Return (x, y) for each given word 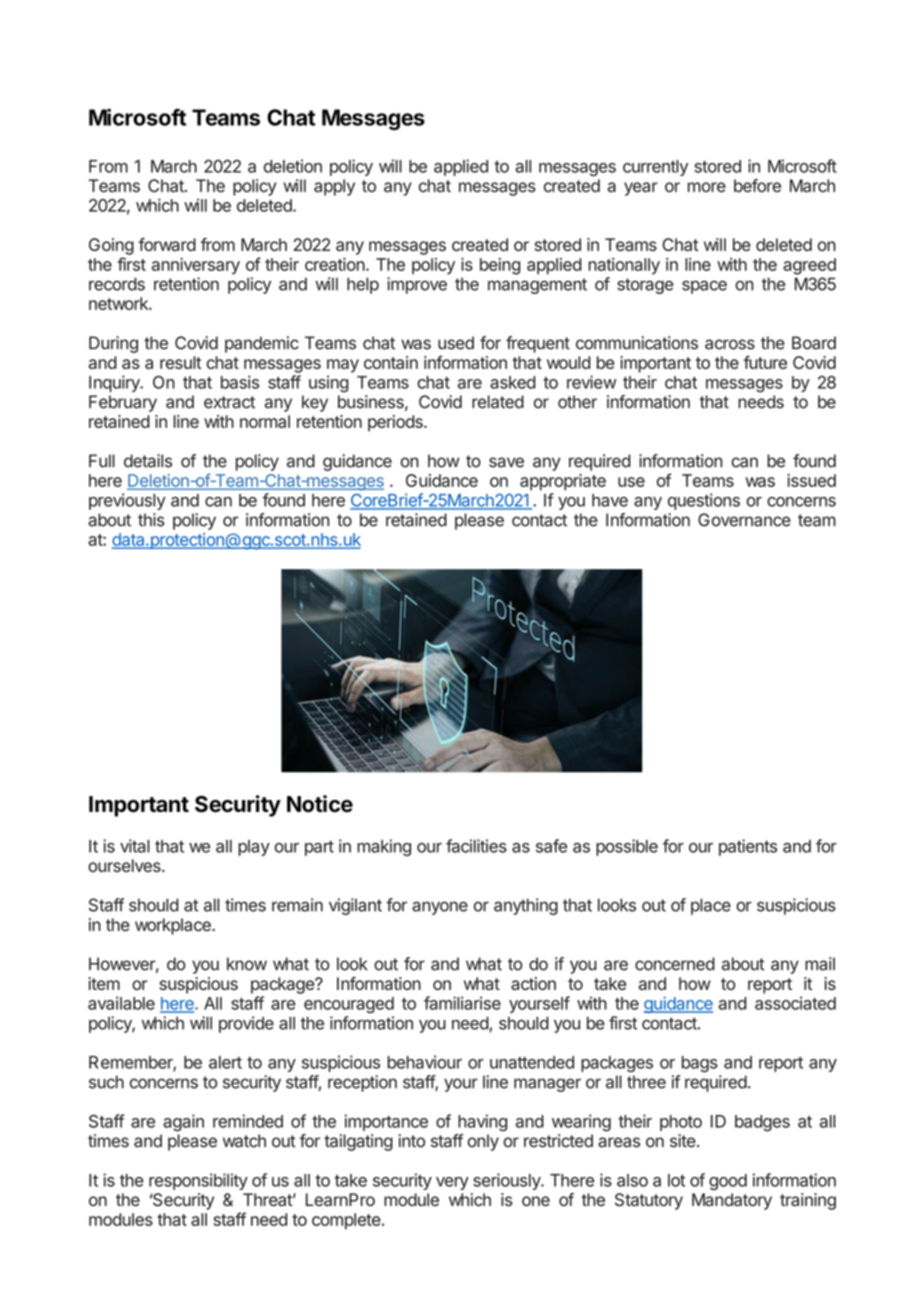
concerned (675, 964)
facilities (476, 846)
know (247, 964)
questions (704, 501)
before (757, 185)
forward (167, 244)
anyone (440, 908)
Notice (320, 803)
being (500, 266)
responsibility (198, 1181)
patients (748, 847)
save (506, 462)
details (148, 461)
